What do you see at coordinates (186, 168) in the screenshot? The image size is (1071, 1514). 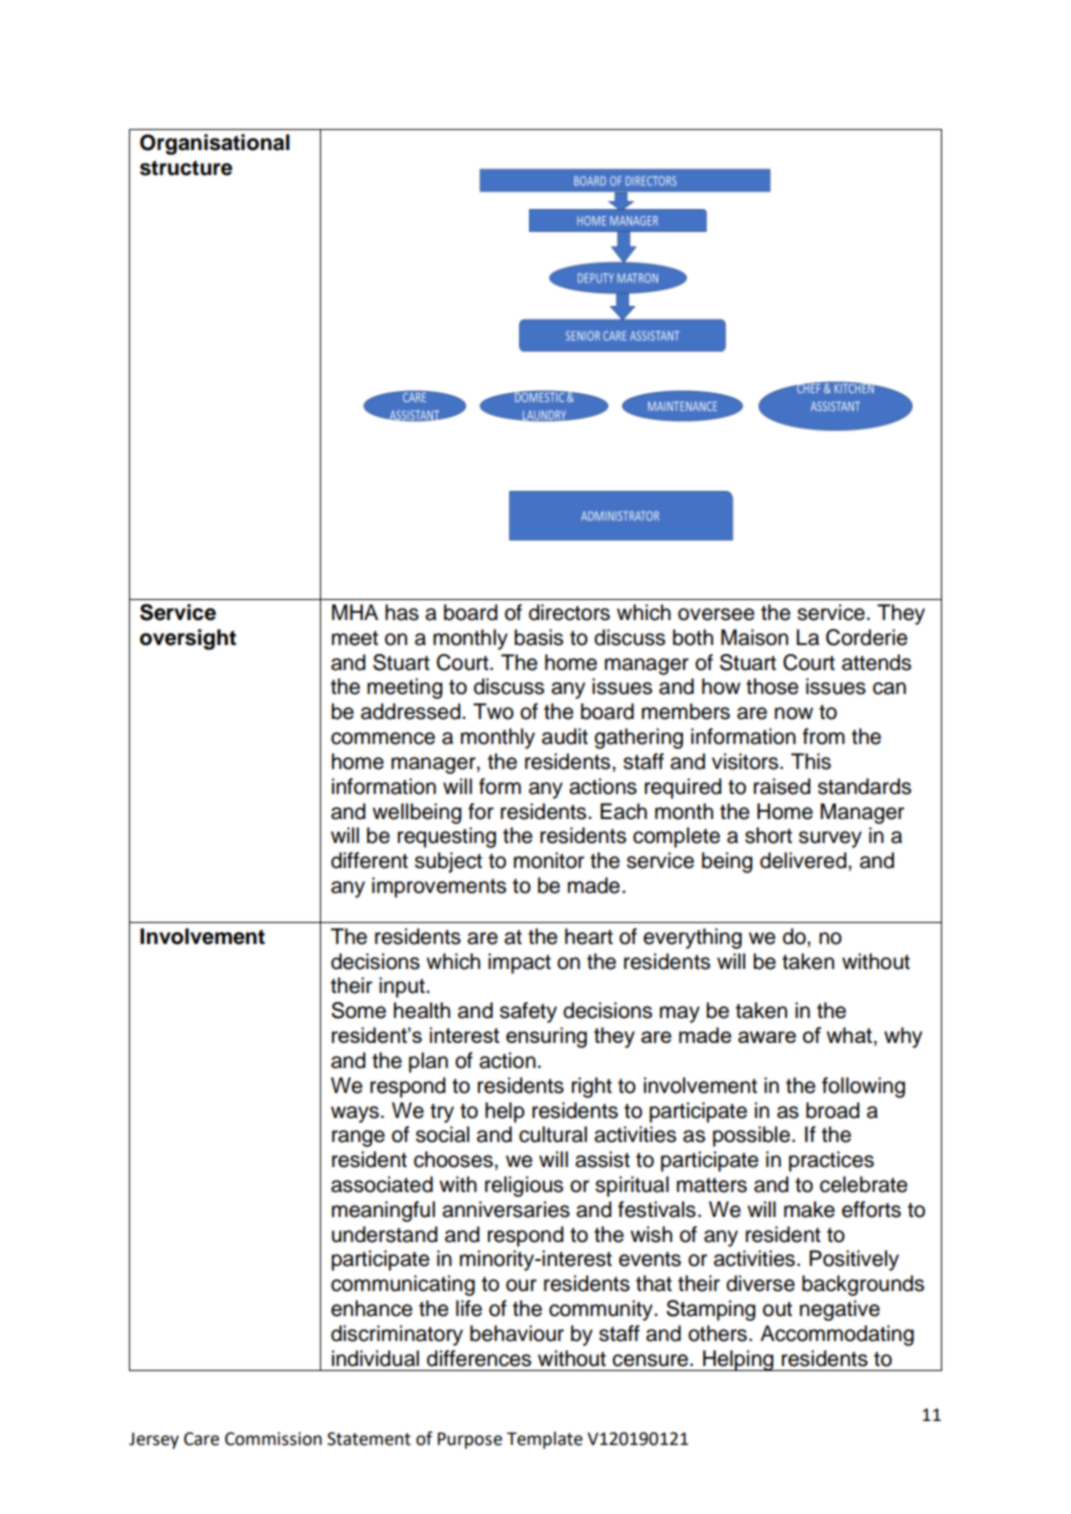 I see `structure` at bounding box center [186, 168].
